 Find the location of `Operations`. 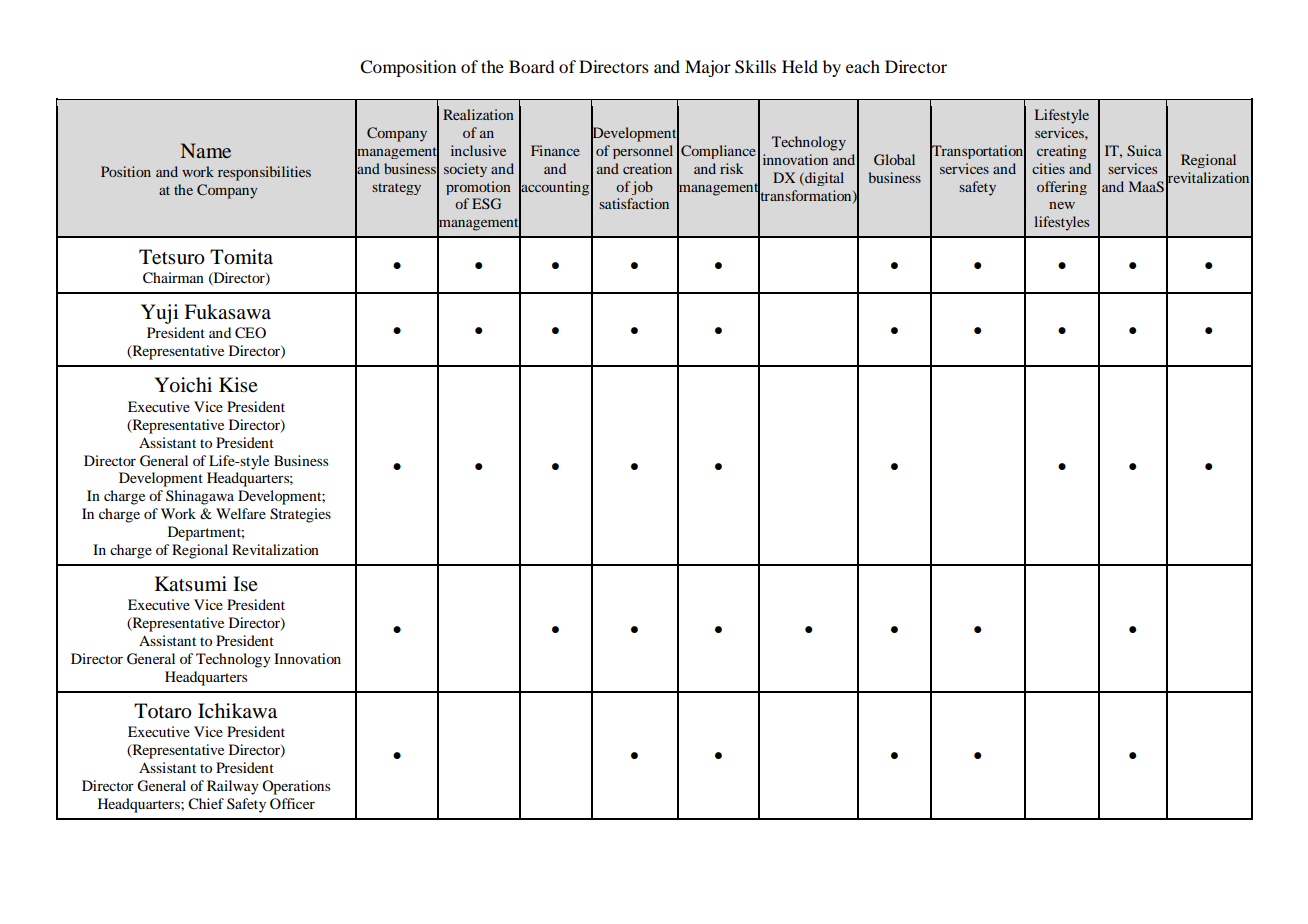

Operations is located at coordinates (296, 787).
